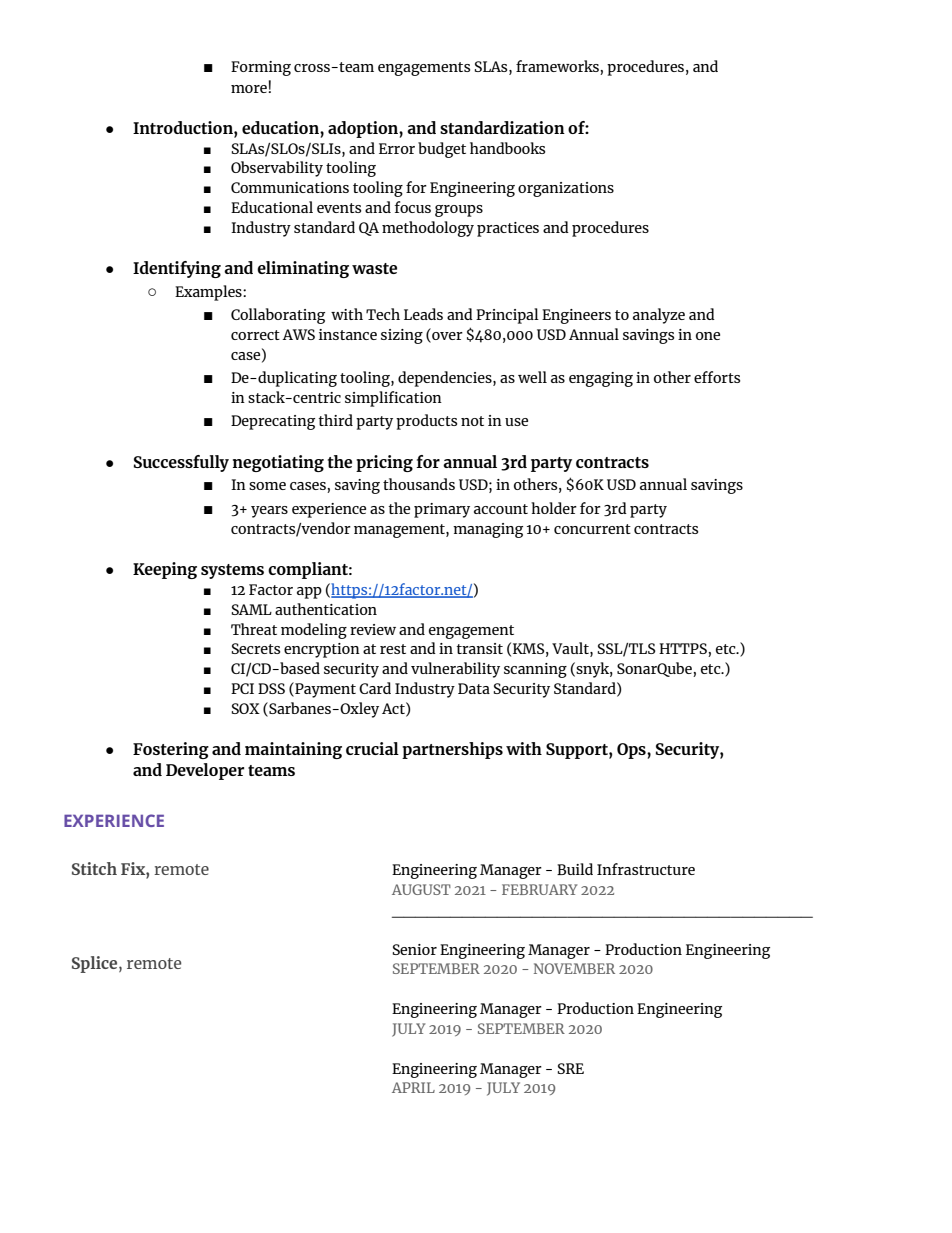  Describe the element at coordinates (413, 1087) in the image. I see `APRIL` at that location.
